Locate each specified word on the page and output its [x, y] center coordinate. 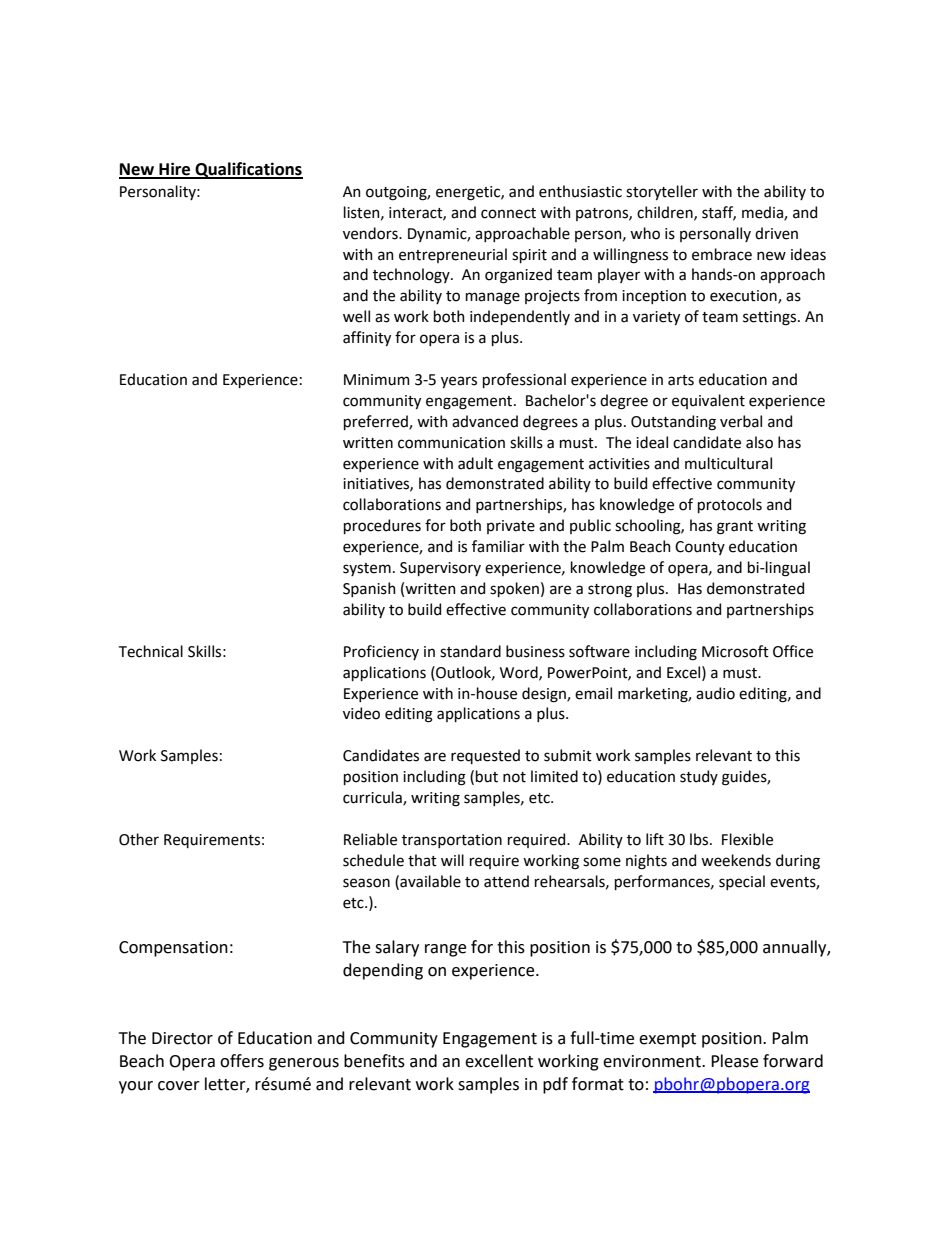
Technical [151, 651]
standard [470, 651]
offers [242, 1061]
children [666, 213]
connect [508, 213]
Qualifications [248, 170]
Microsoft [735, 651]
